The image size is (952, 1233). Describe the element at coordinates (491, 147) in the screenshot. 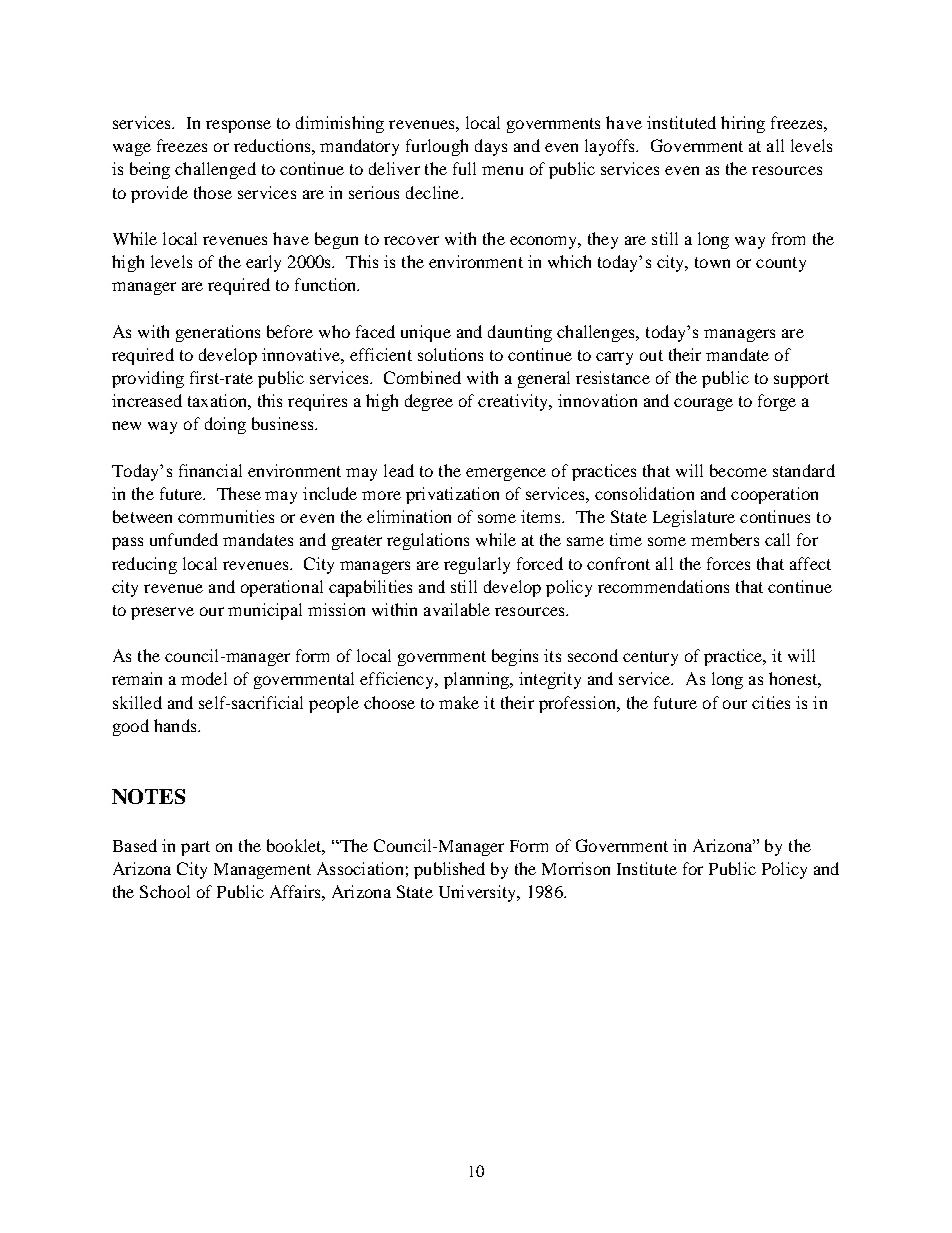

I see `days` at that location.
